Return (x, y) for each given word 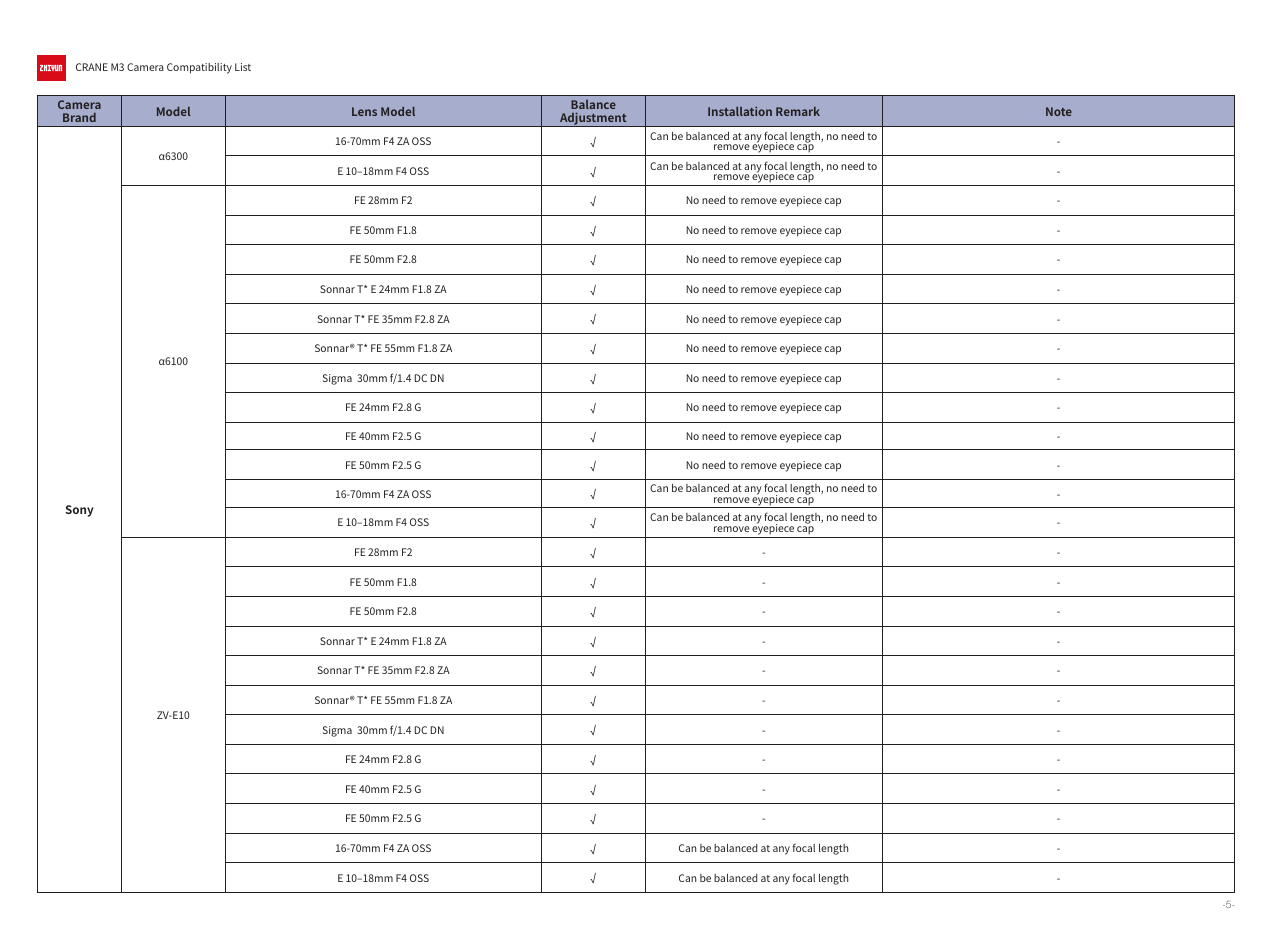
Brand (79, 117)
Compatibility (199, 68)
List (243, 67)
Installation (740, 111)
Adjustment (593, 119)
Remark (798, 111)
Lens (364, 111)
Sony (80, 511)
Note (1059, 111)
